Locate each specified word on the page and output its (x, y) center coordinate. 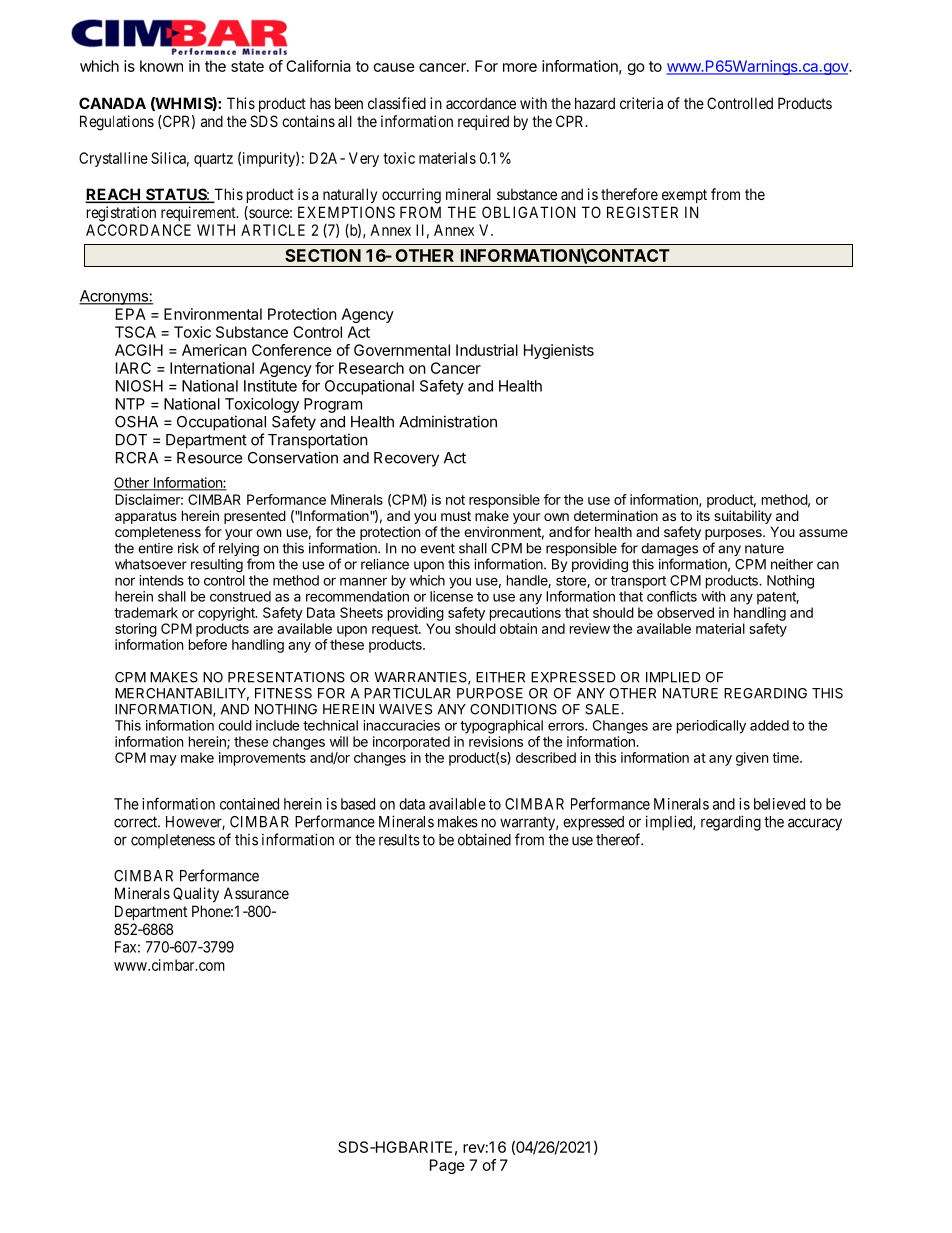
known (161, 66)
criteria (641, 103)
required (483, 122)
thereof (619, 839)
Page (447, 1166)
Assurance (256, 893)
